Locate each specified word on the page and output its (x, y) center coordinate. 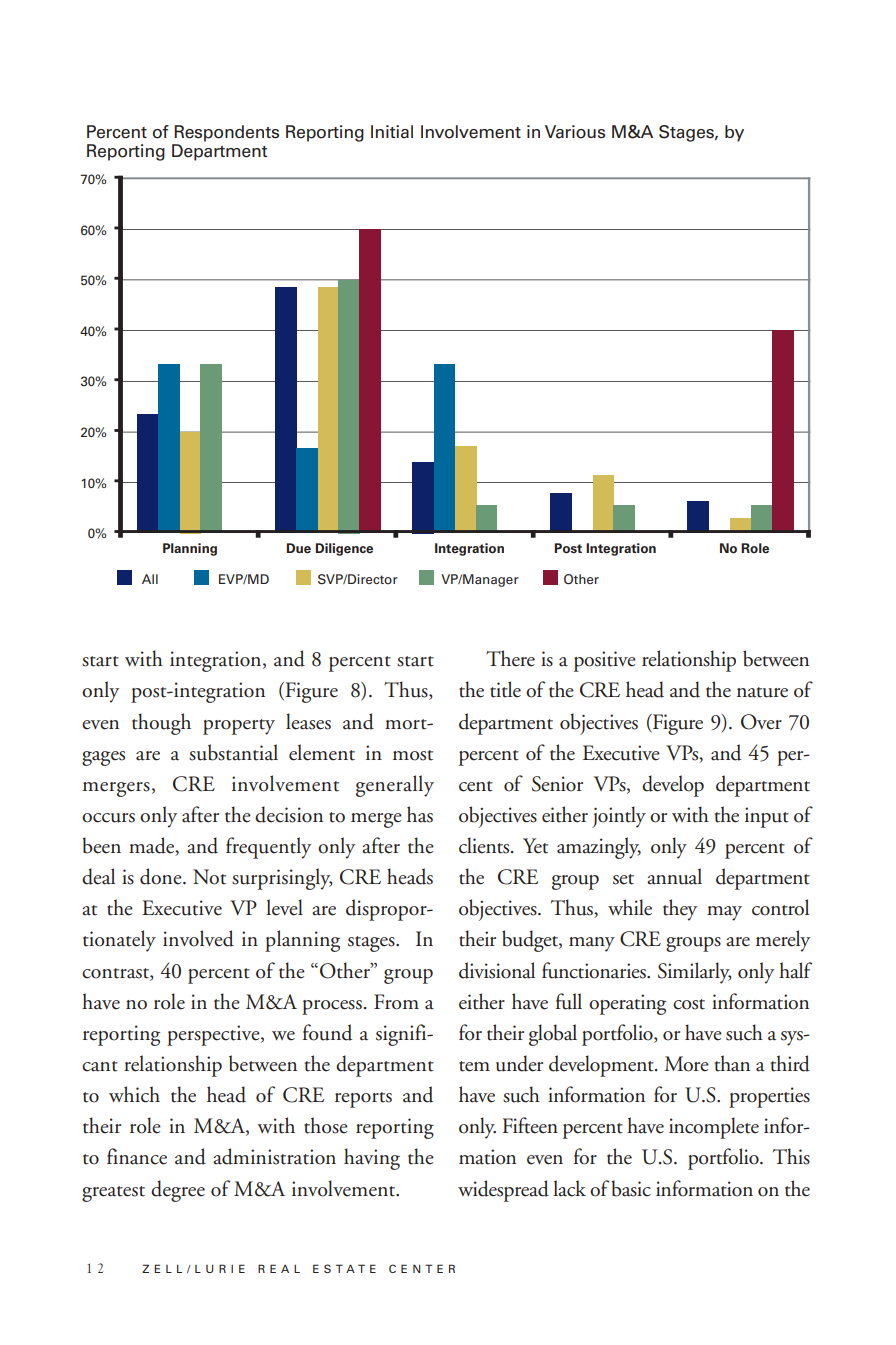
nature (762, 692)
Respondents (226, 133)
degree (178, 1191)
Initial (392, 132)
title (505, 689)
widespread (503, 1191)
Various (575, 132)
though (161, 724)
